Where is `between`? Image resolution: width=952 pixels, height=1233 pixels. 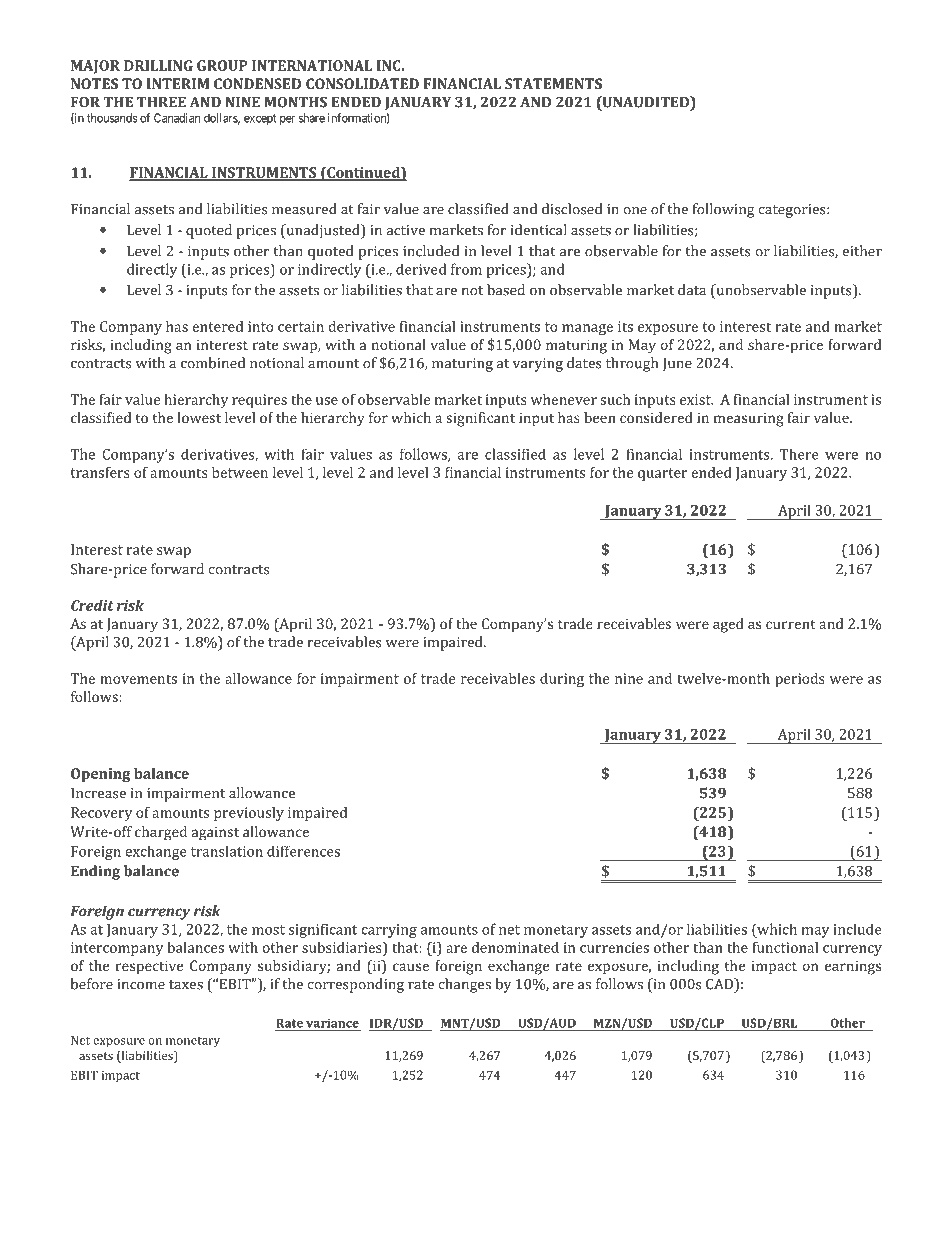
between is located at coordinates (240, 472).
